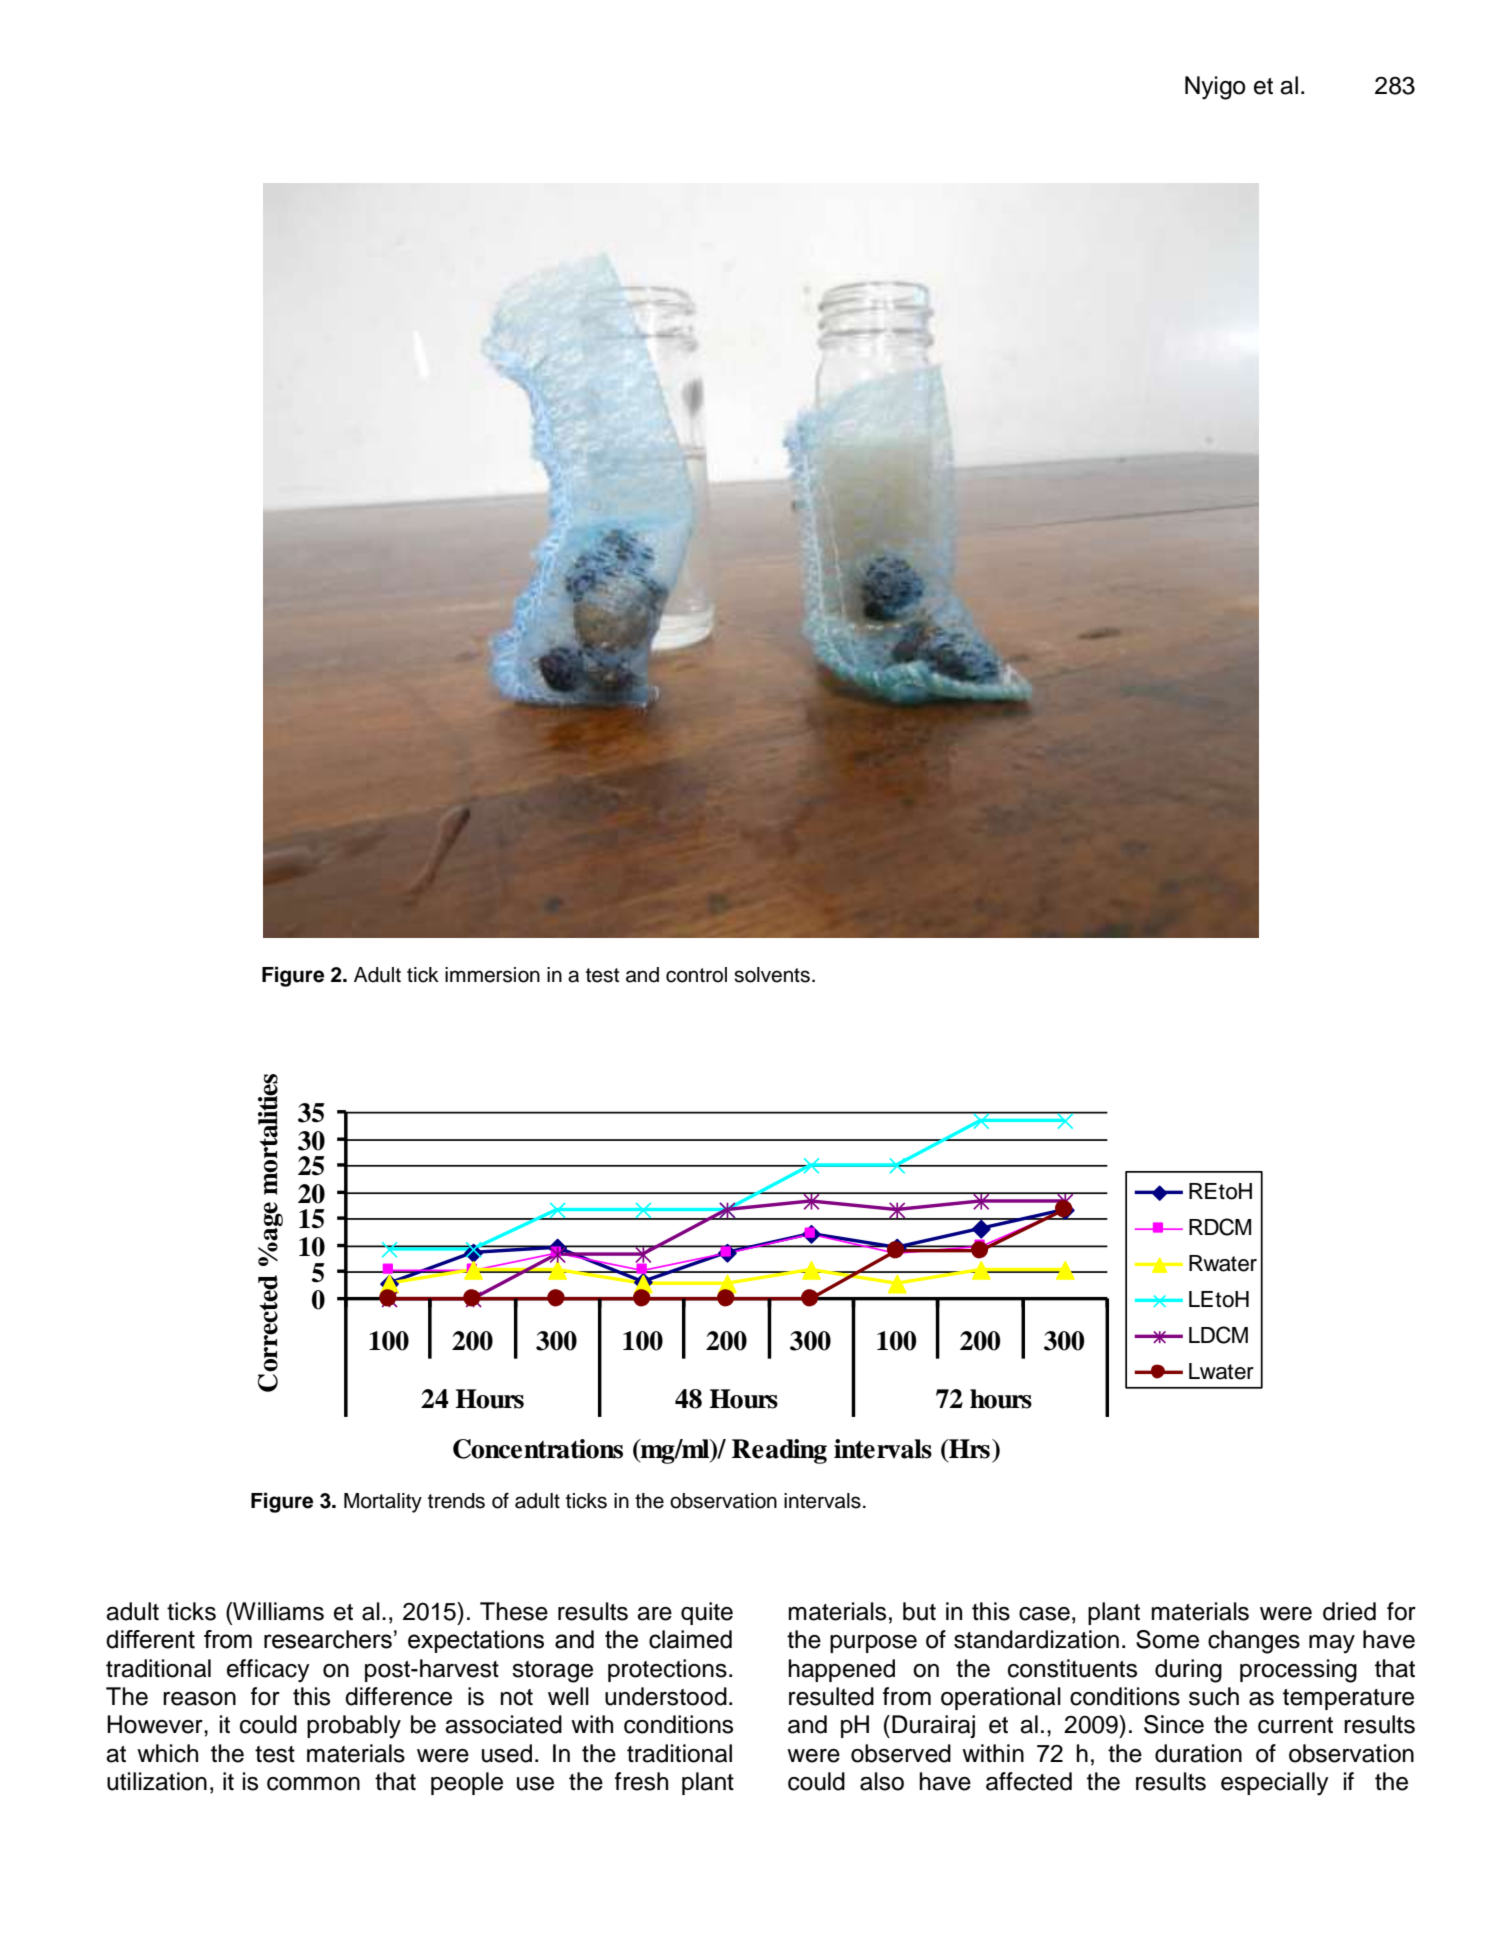 The image size is (1504, 1947). I want to click on Williams, so click(277, 1611).
